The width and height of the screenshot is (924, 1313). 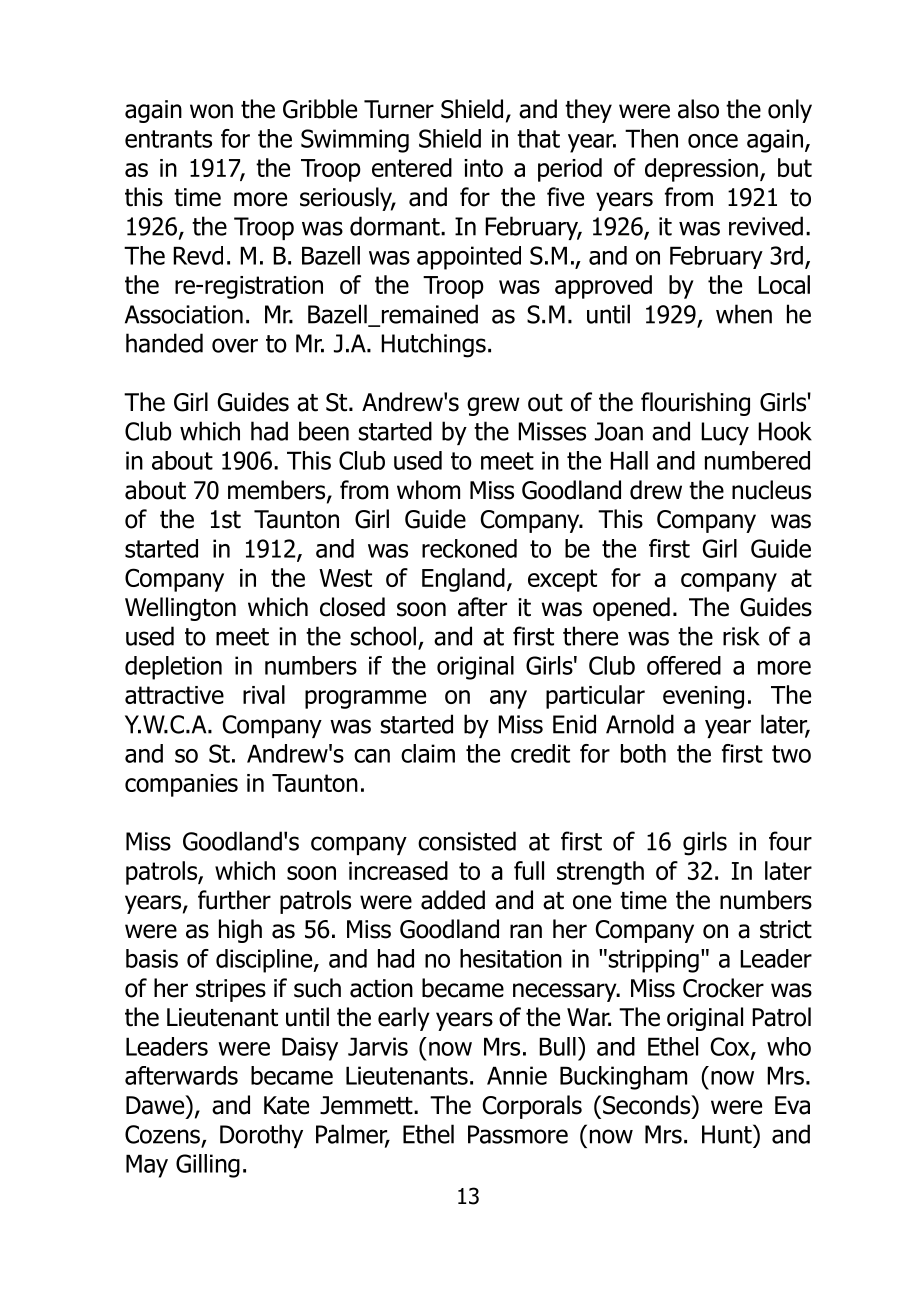 I want to click on flourishing, so click(x=695, y=404).
